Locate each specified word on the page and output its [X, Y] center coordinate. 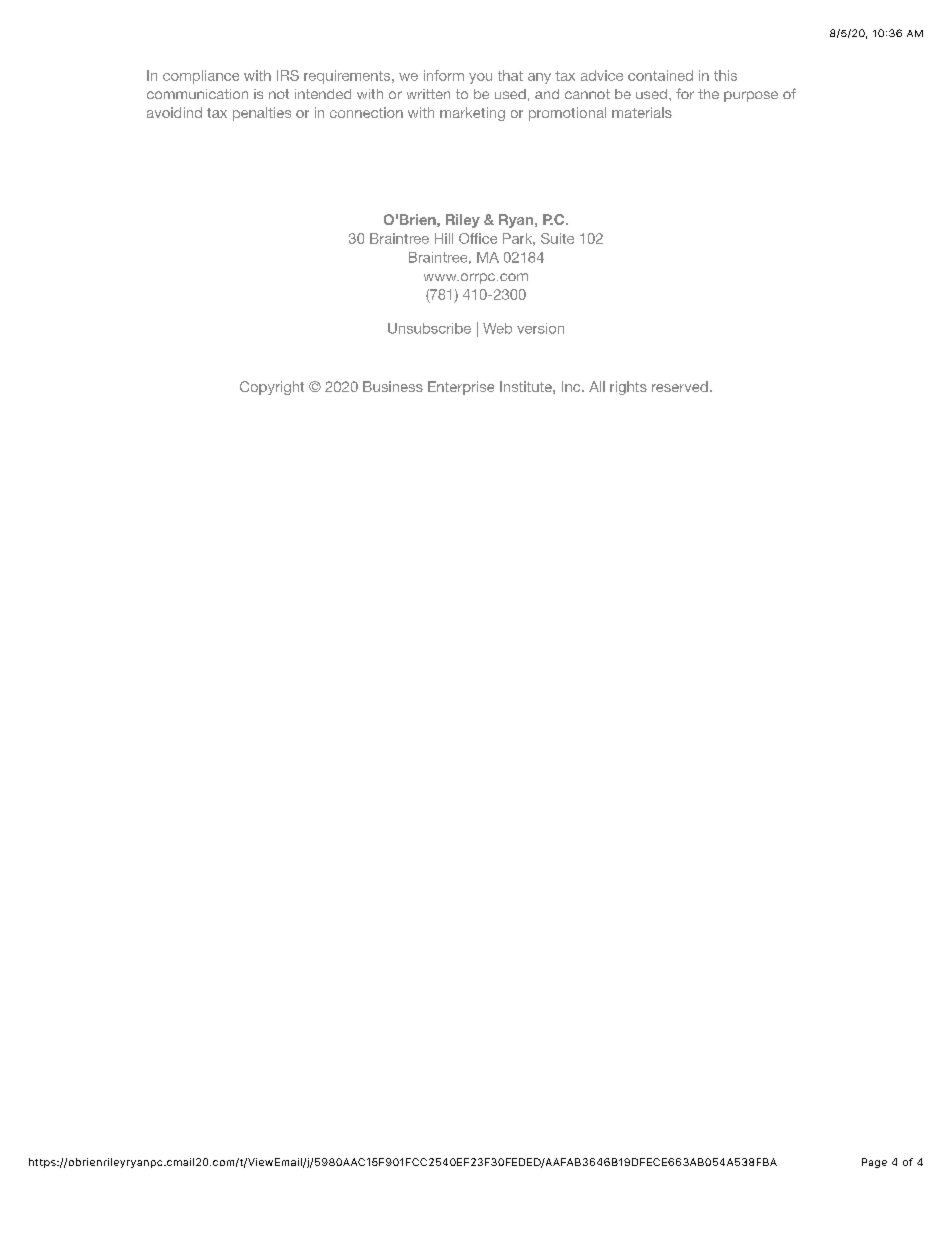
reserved [680, 386]
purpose [751, 96]
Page [874, 1163]
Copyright [272, 388]
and [547, 94]
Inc [572, 386]
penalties [262, 114]
